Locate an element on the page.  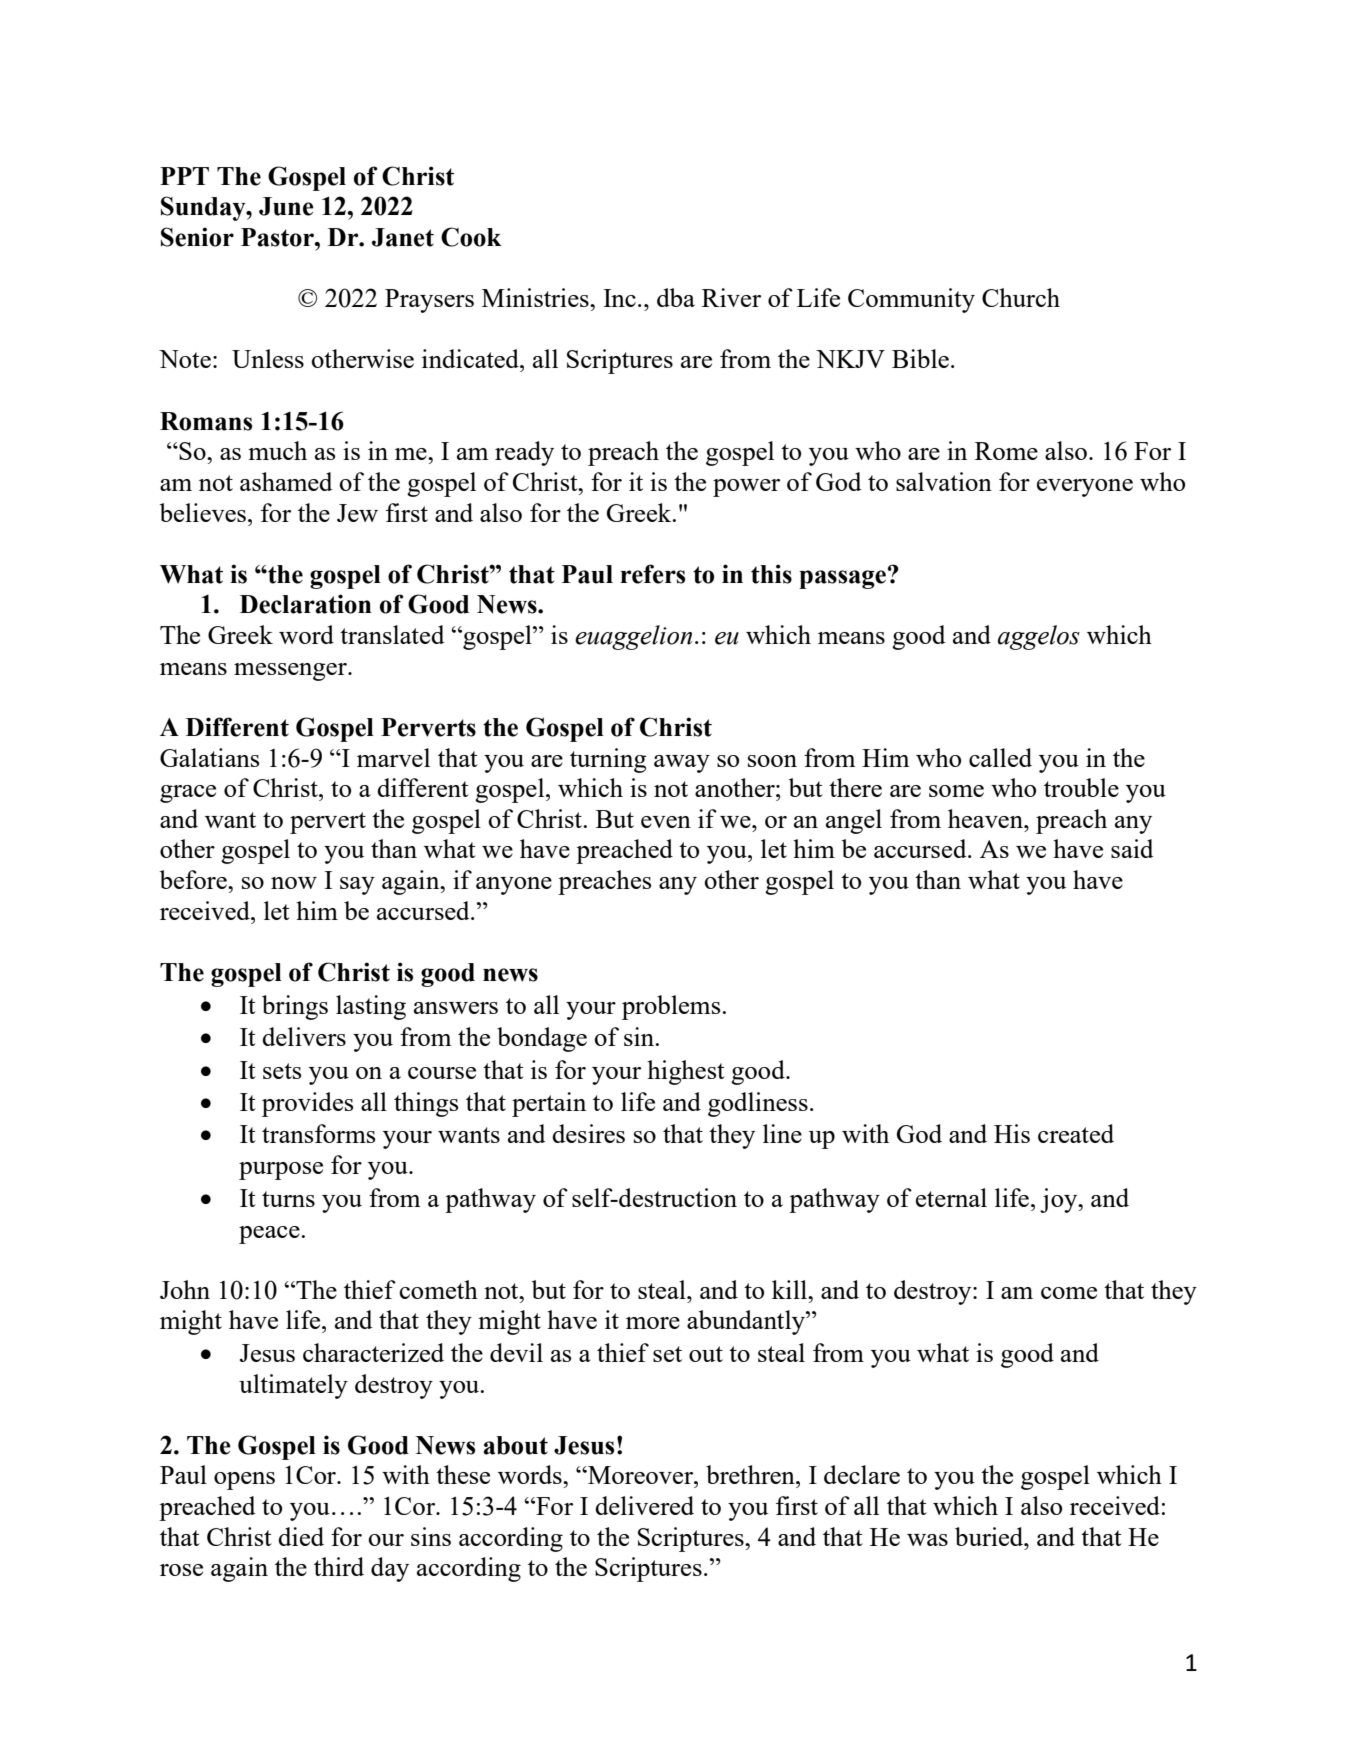
heaven is located at coordinates (986, 818).
